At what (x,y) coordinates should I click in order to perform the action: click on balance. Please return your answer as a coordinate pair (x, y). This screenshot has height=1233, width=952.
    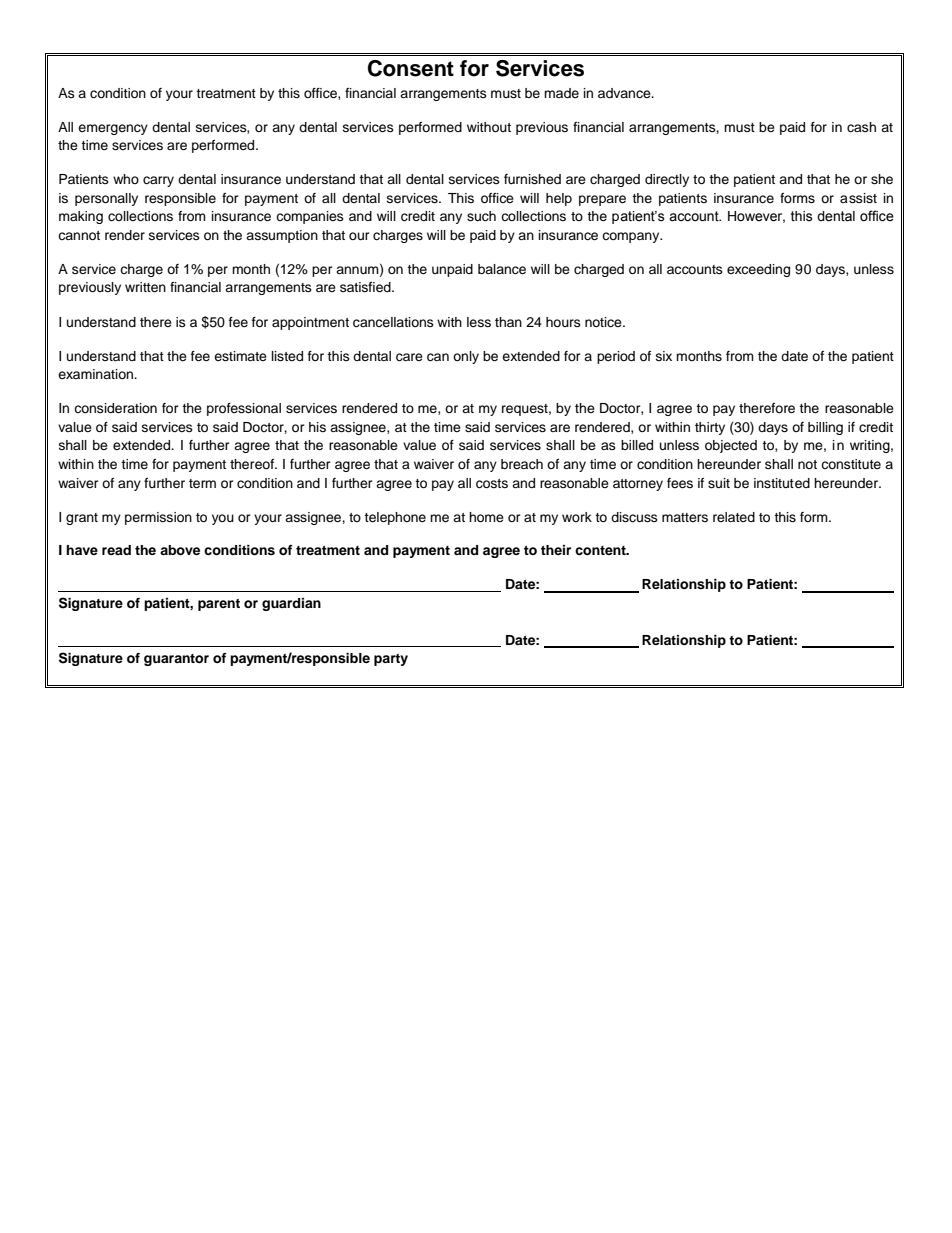
    Looking at the image, I should click on (502, 269).
